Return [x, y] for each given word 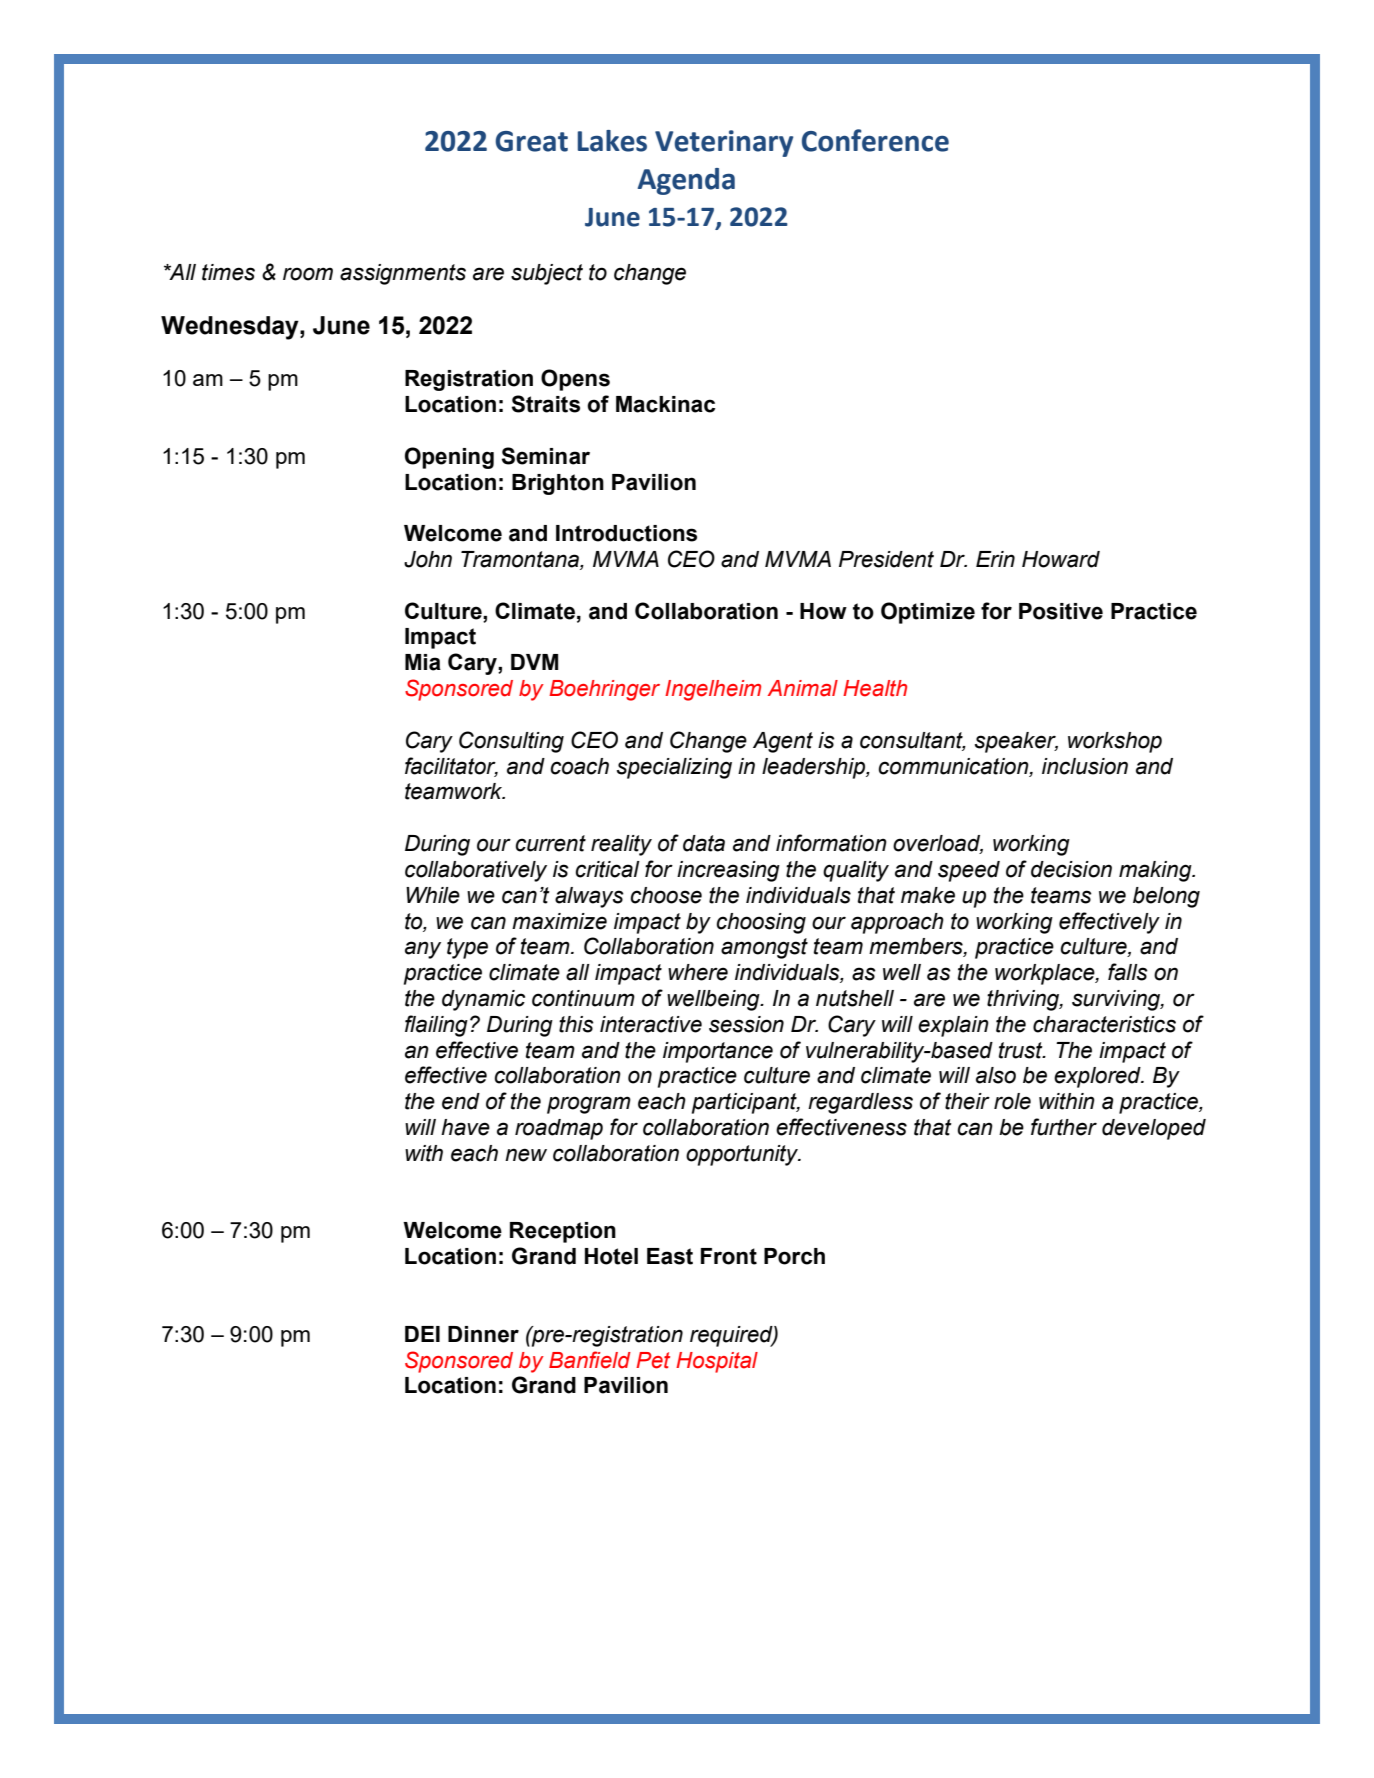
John [428, 559]
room [308, 274]
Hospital [717, 1362]
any [423, 950]
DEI [422, 1334]
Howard [1061, 559]
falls [1128, 972]
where [698, 972]
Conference [875, 140]
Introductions [626, 533]
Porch [794, 1256]
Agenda [686, 181]
